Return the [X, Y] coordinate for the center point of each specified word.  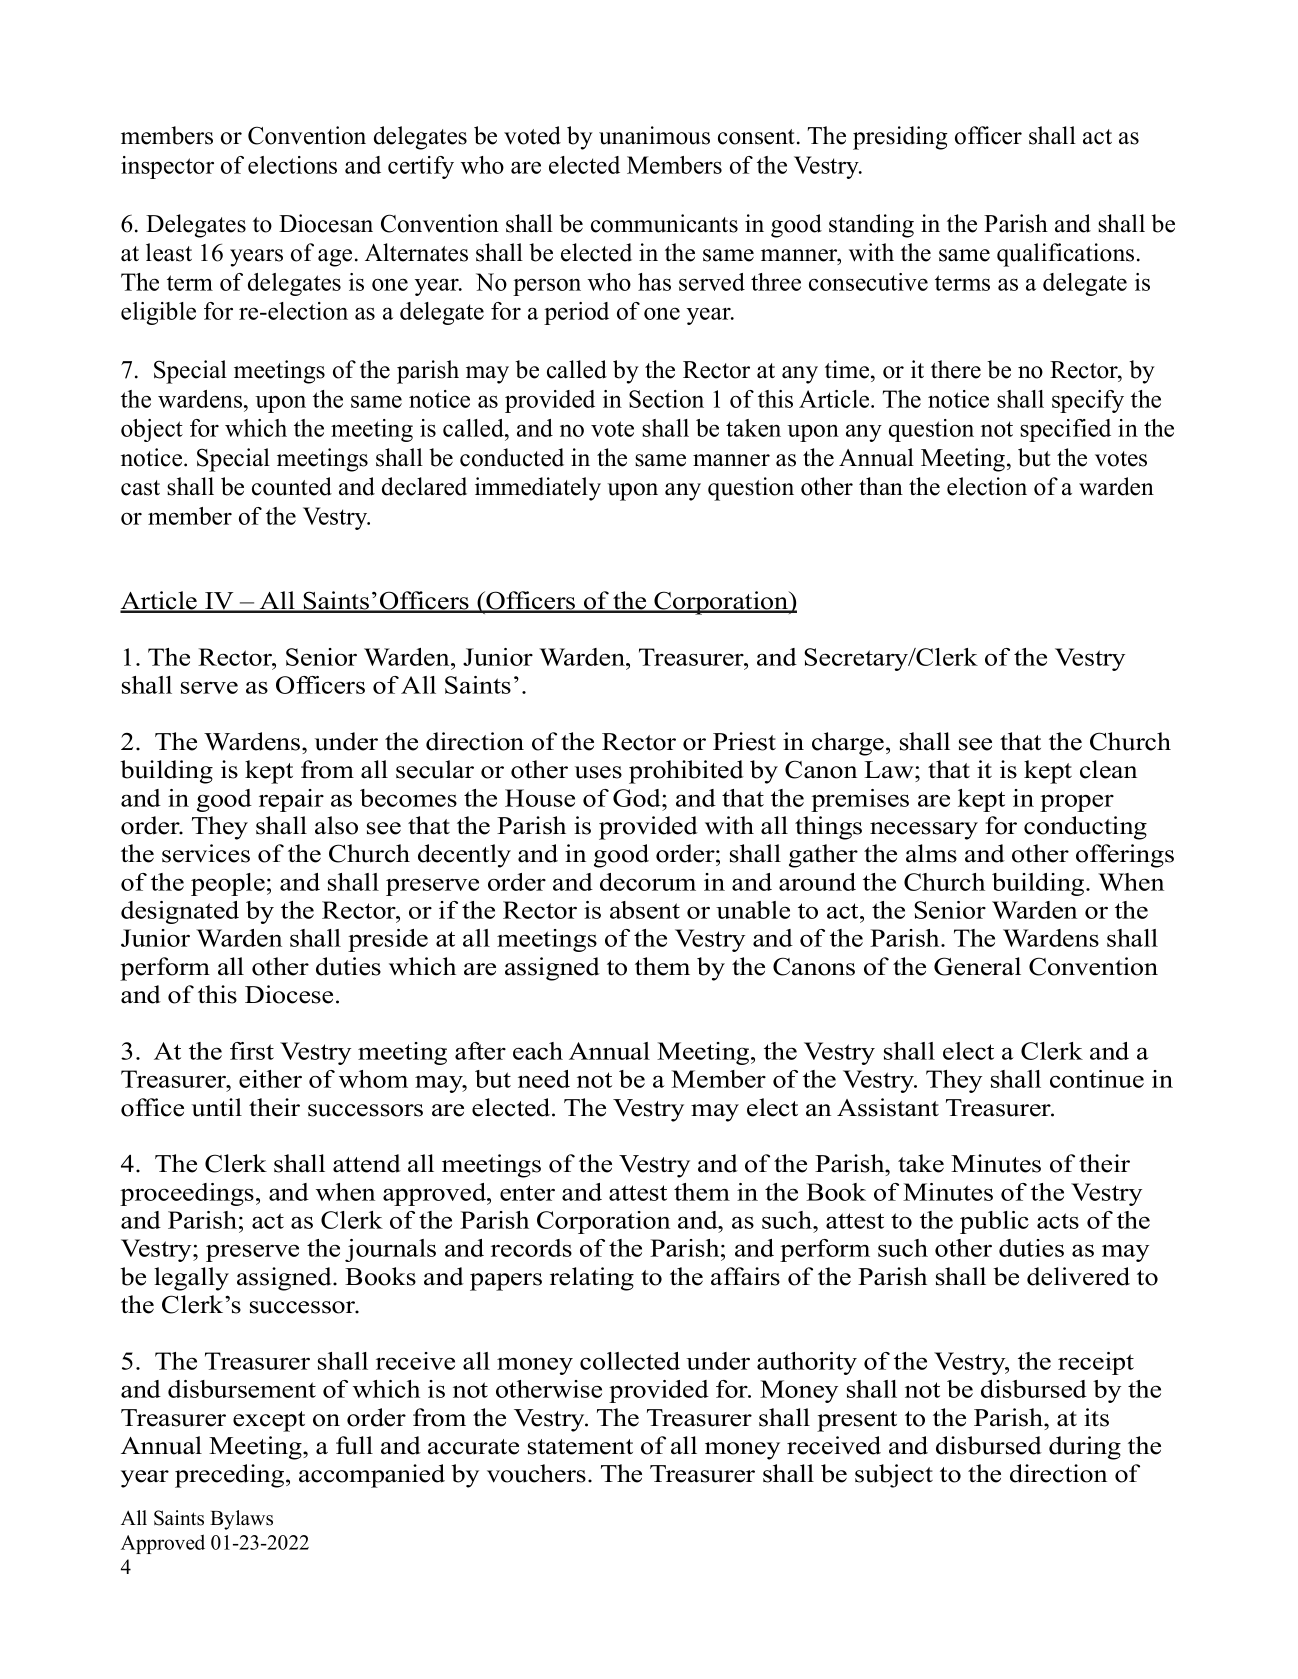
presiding [900, 138]
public [994, 1222]
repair [291, 800]
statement [580, 1447]
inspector [167, 167]
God [638, 798]
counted [292, 486]
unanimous [654, 135]
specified [1065, 430]
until [217, 1107]
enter [527, 1193]
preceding [231, 1476]
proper [1077, 803]
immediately [538, 489]
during [1085, 1448]
